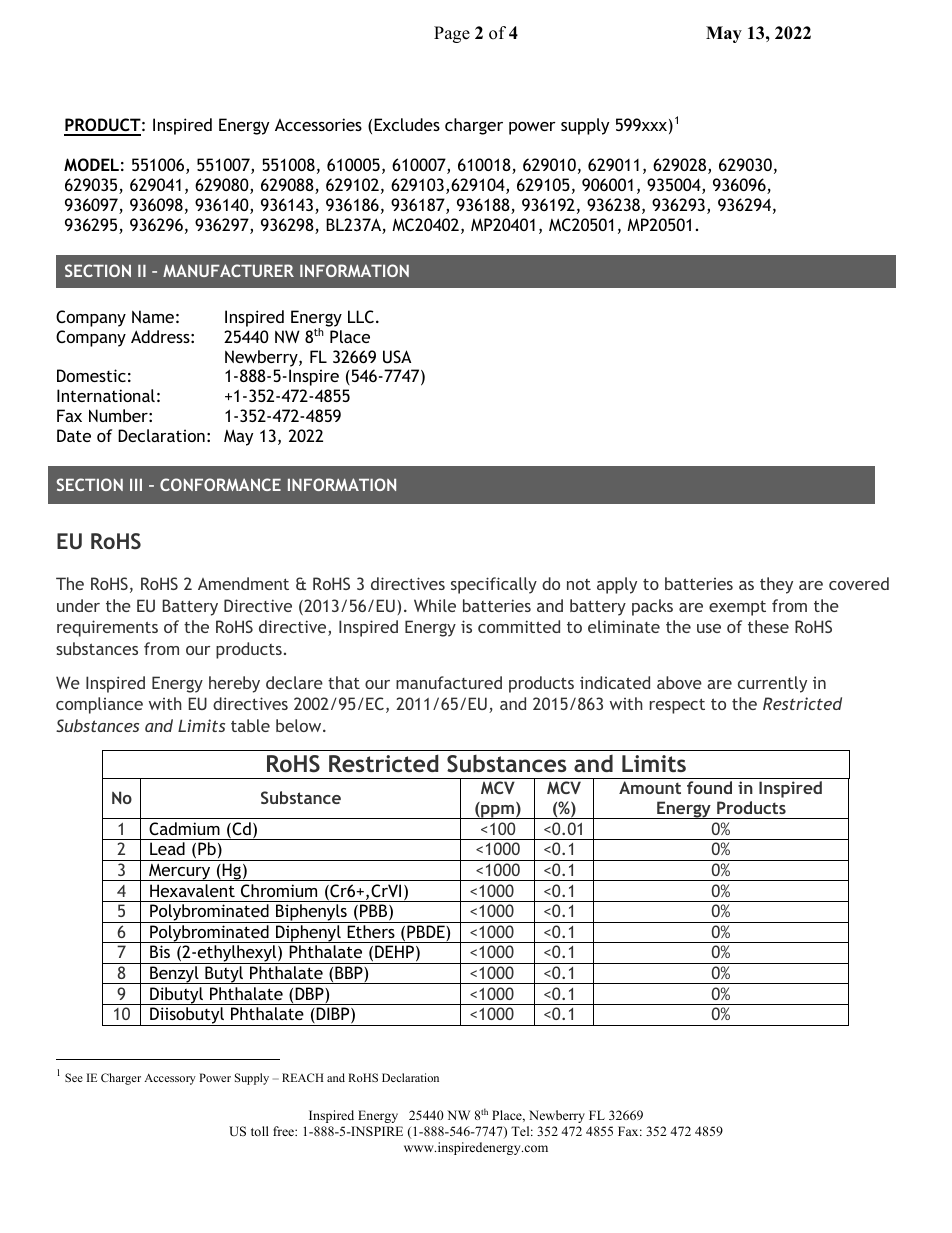 This document has width=952, height=1233. What do you see at coordinates (303, 1077) in the document?
I see `REACH` at bounding box center [303, 1077].
